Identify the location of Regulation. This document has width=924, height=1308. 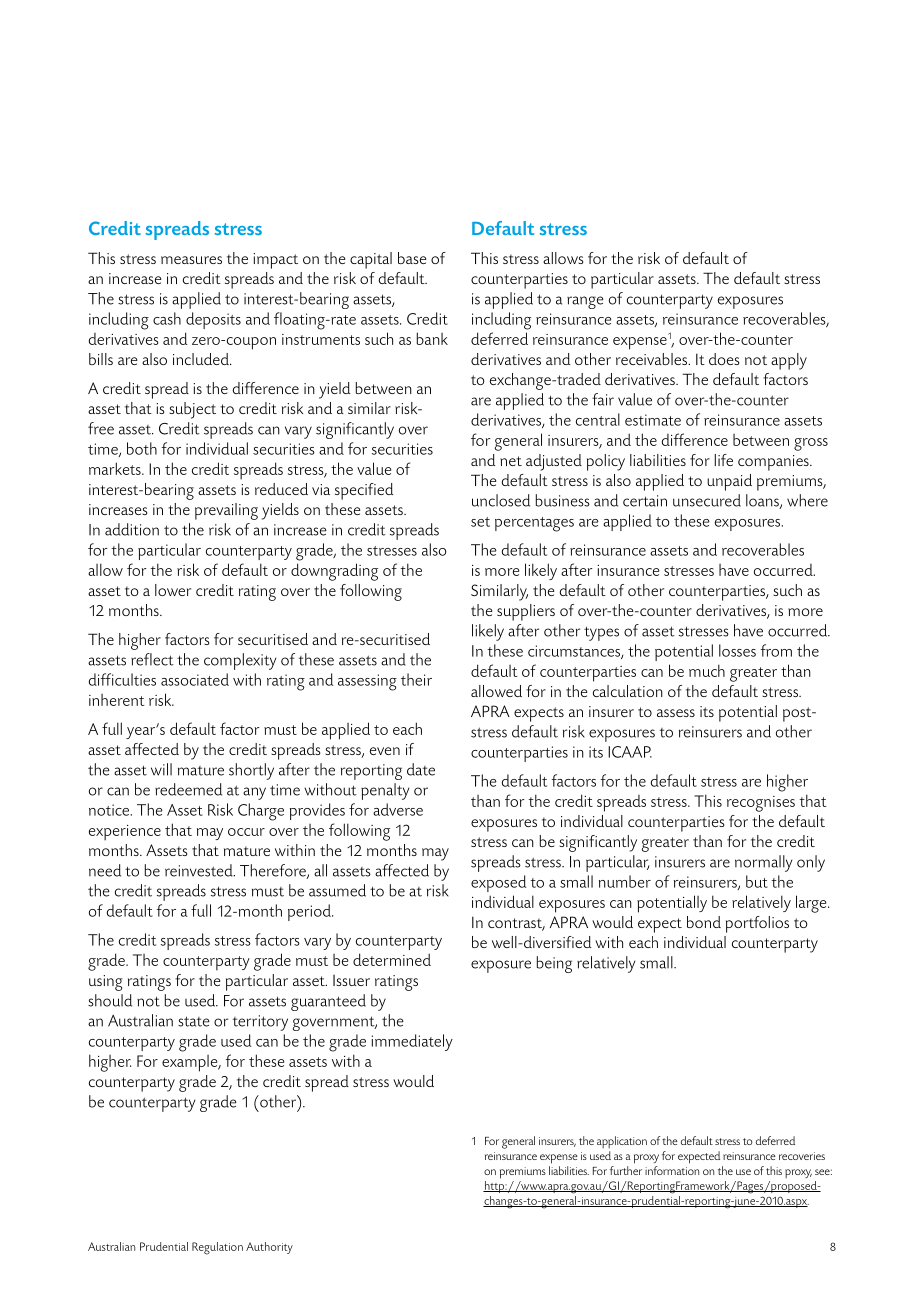
(217, 1248).
